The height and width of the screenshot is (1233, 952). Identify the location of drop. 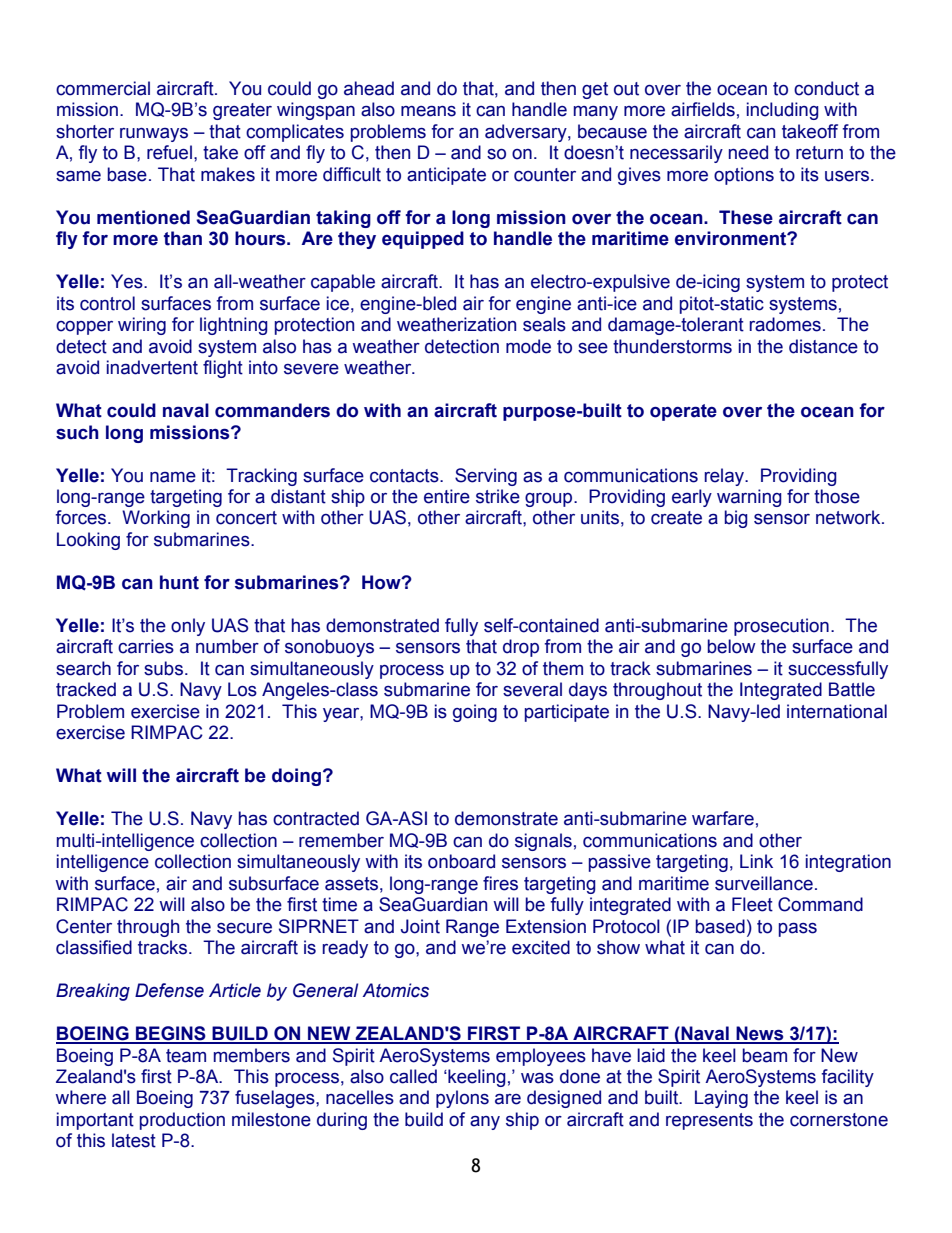
(521, 648).
